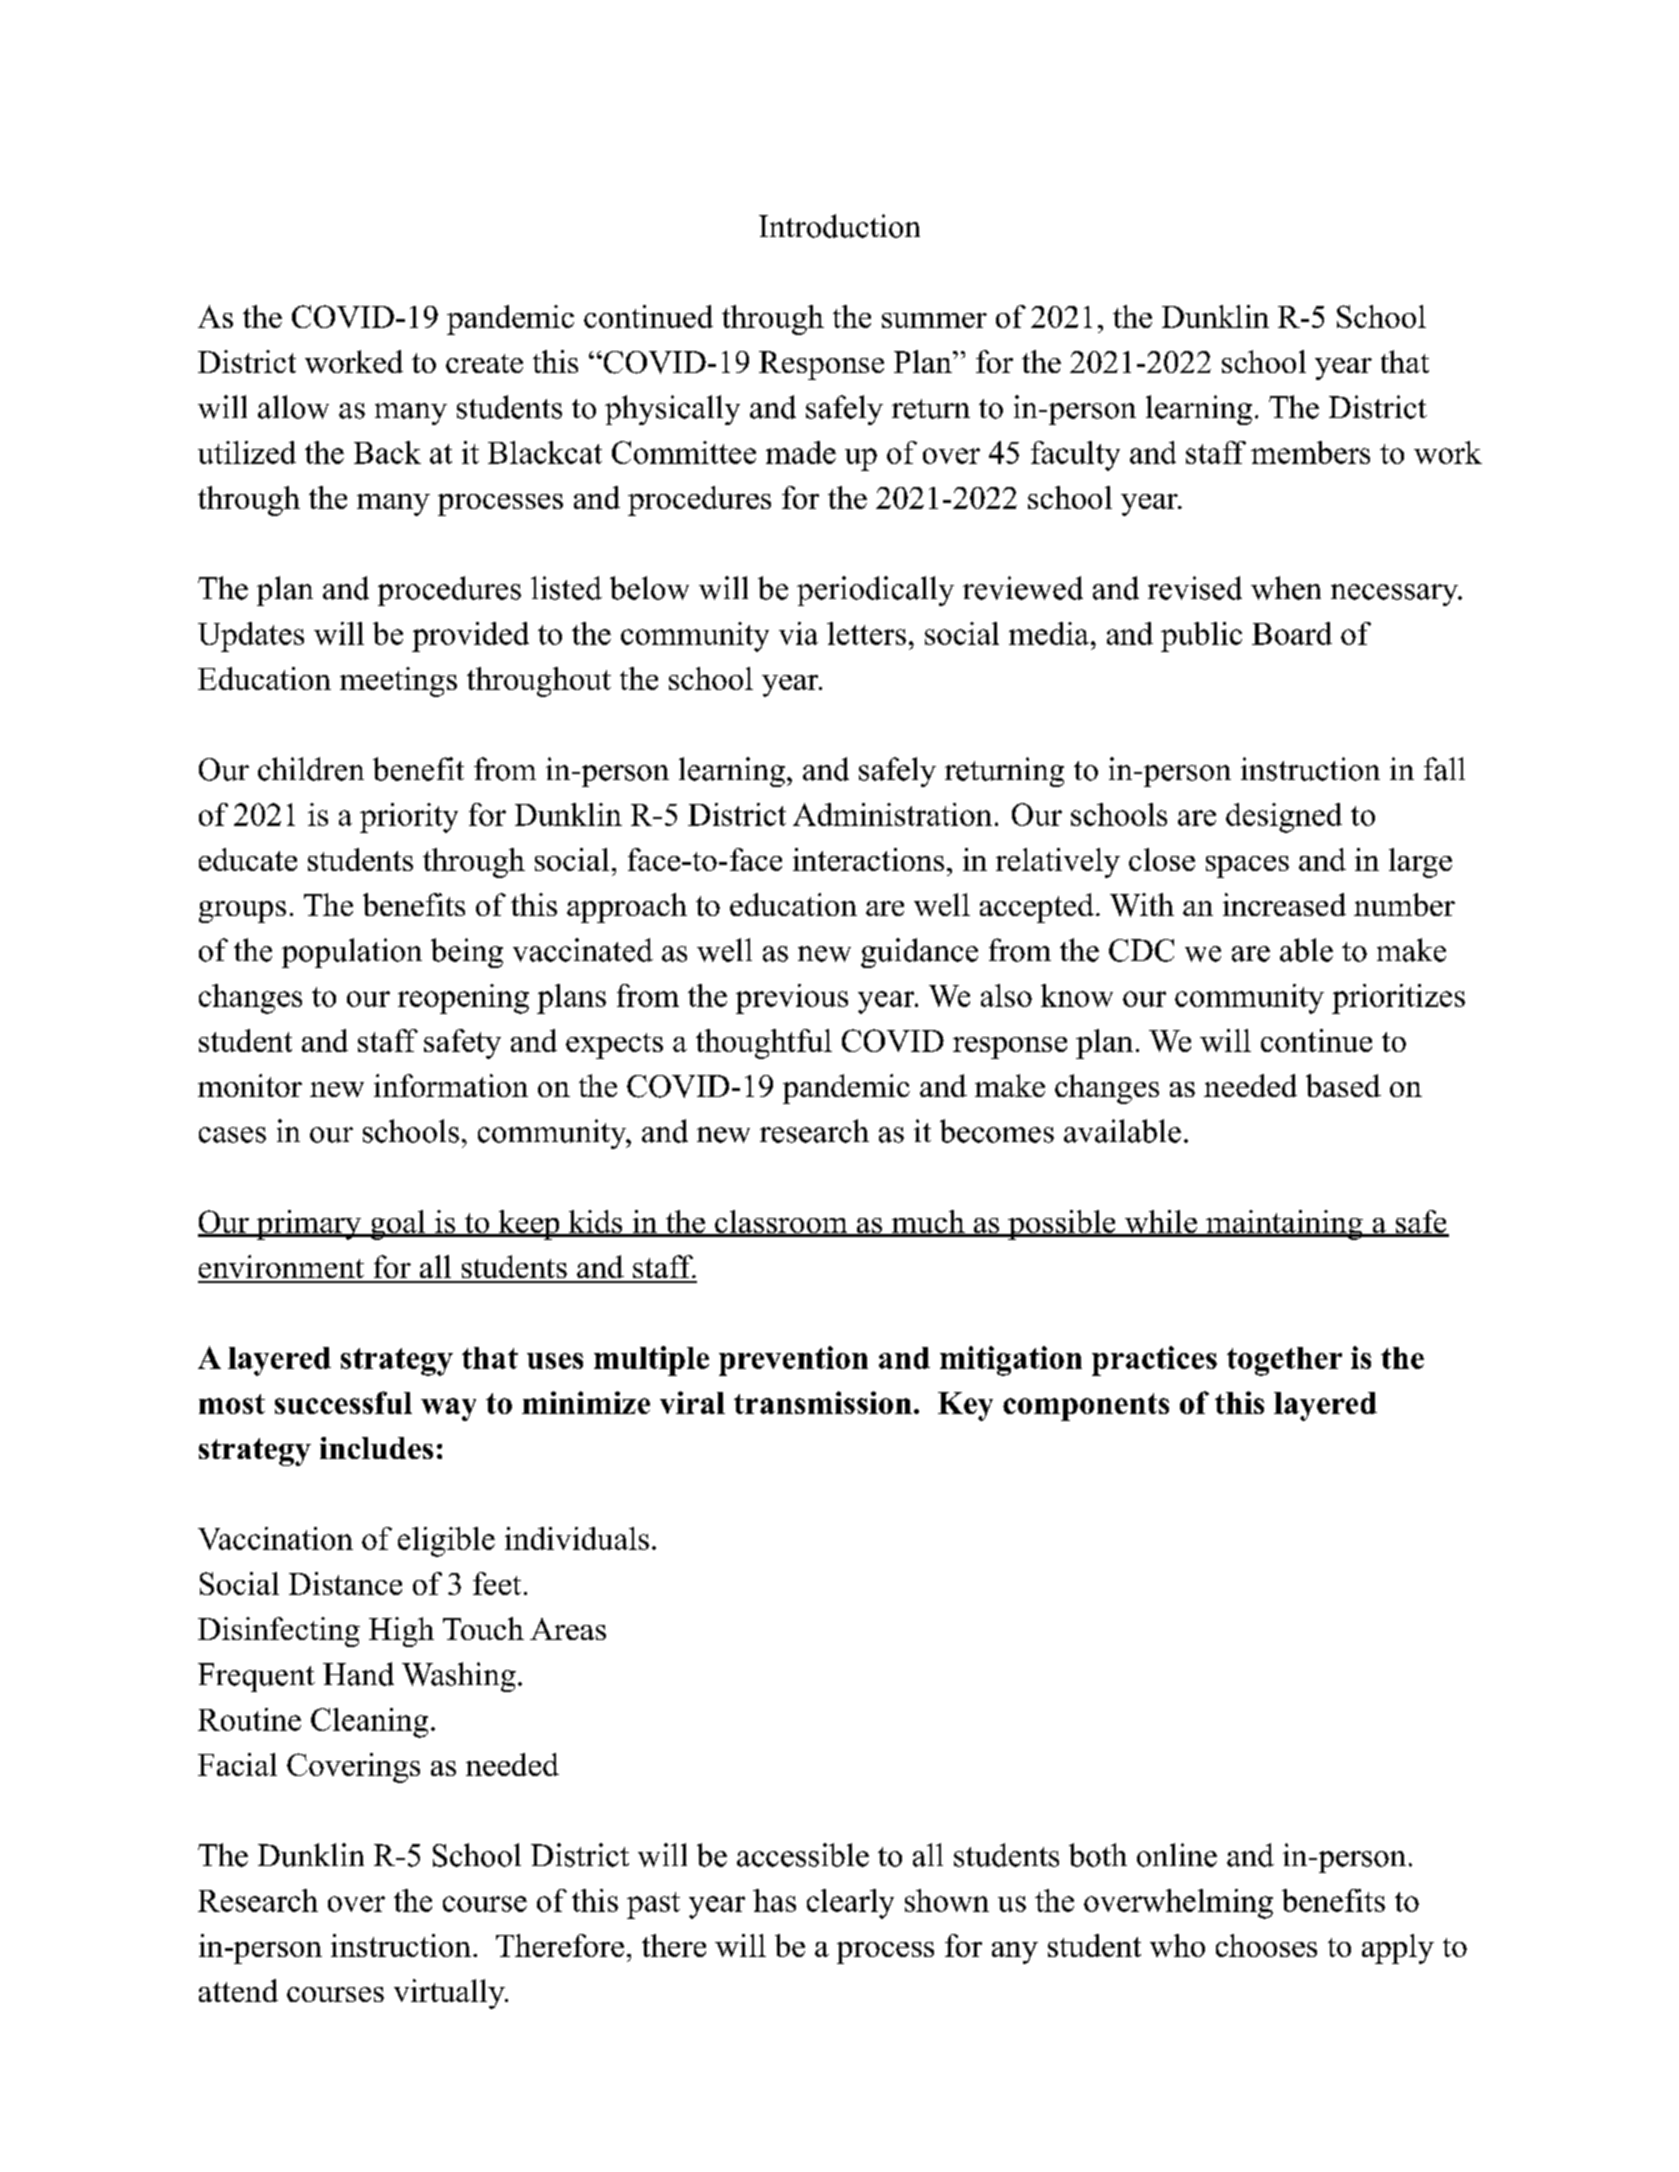 The image size is (1679, 2172). I want to click on High, so click(401, 1632).
